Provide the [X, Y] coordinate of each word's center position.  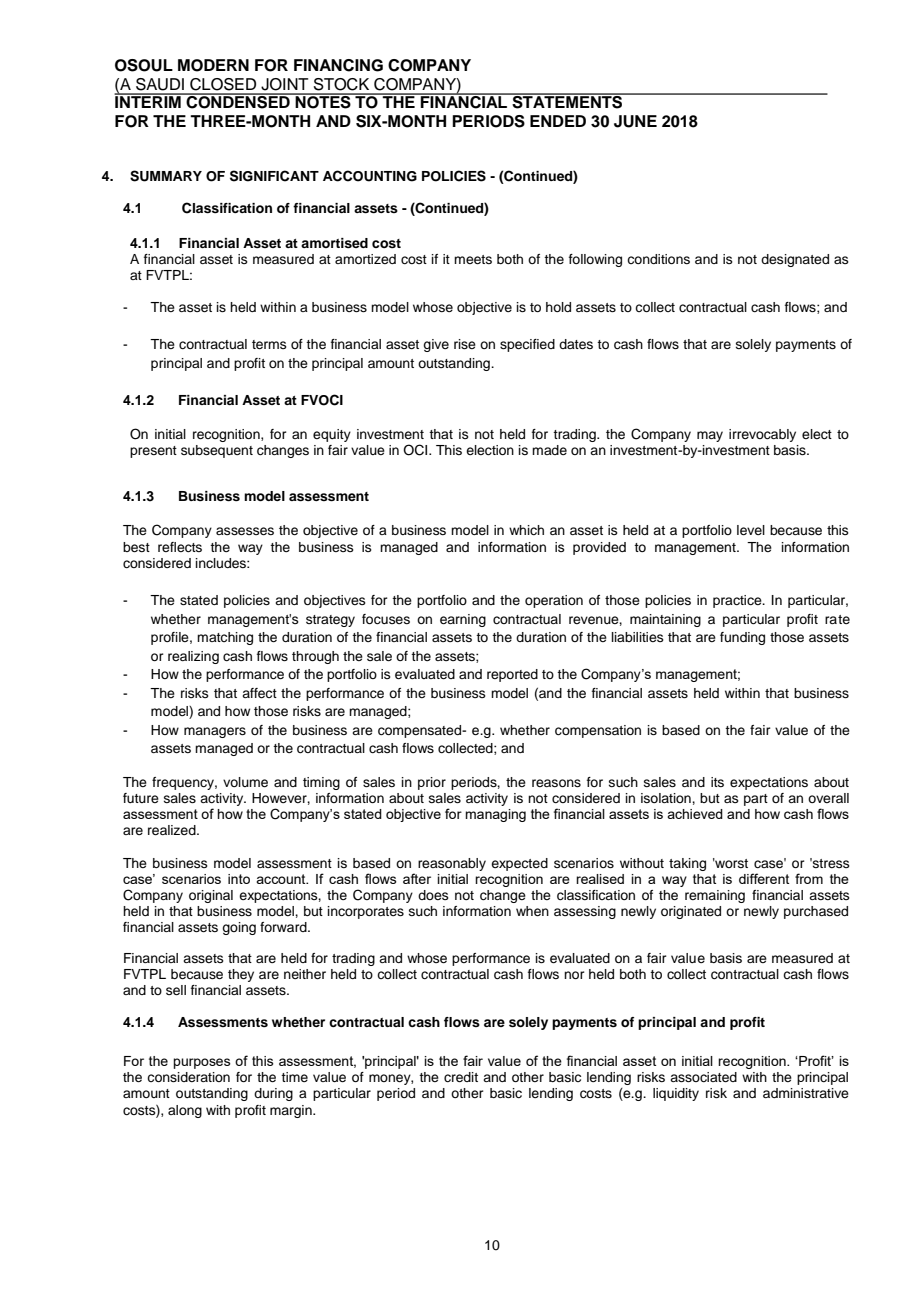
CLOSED [223, 84]
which [526, 530]
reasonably [452, 864]
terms [269, 344]
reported [512, 675]
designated [795, 260]
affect [259, 693]
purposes [202, 1063]
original [211, 896]
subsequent [217, 451]
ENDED [558, 121]
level [751, 530]
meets [473, 259]
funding [742, 638]
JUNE [635, 121]
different [764, 878]
